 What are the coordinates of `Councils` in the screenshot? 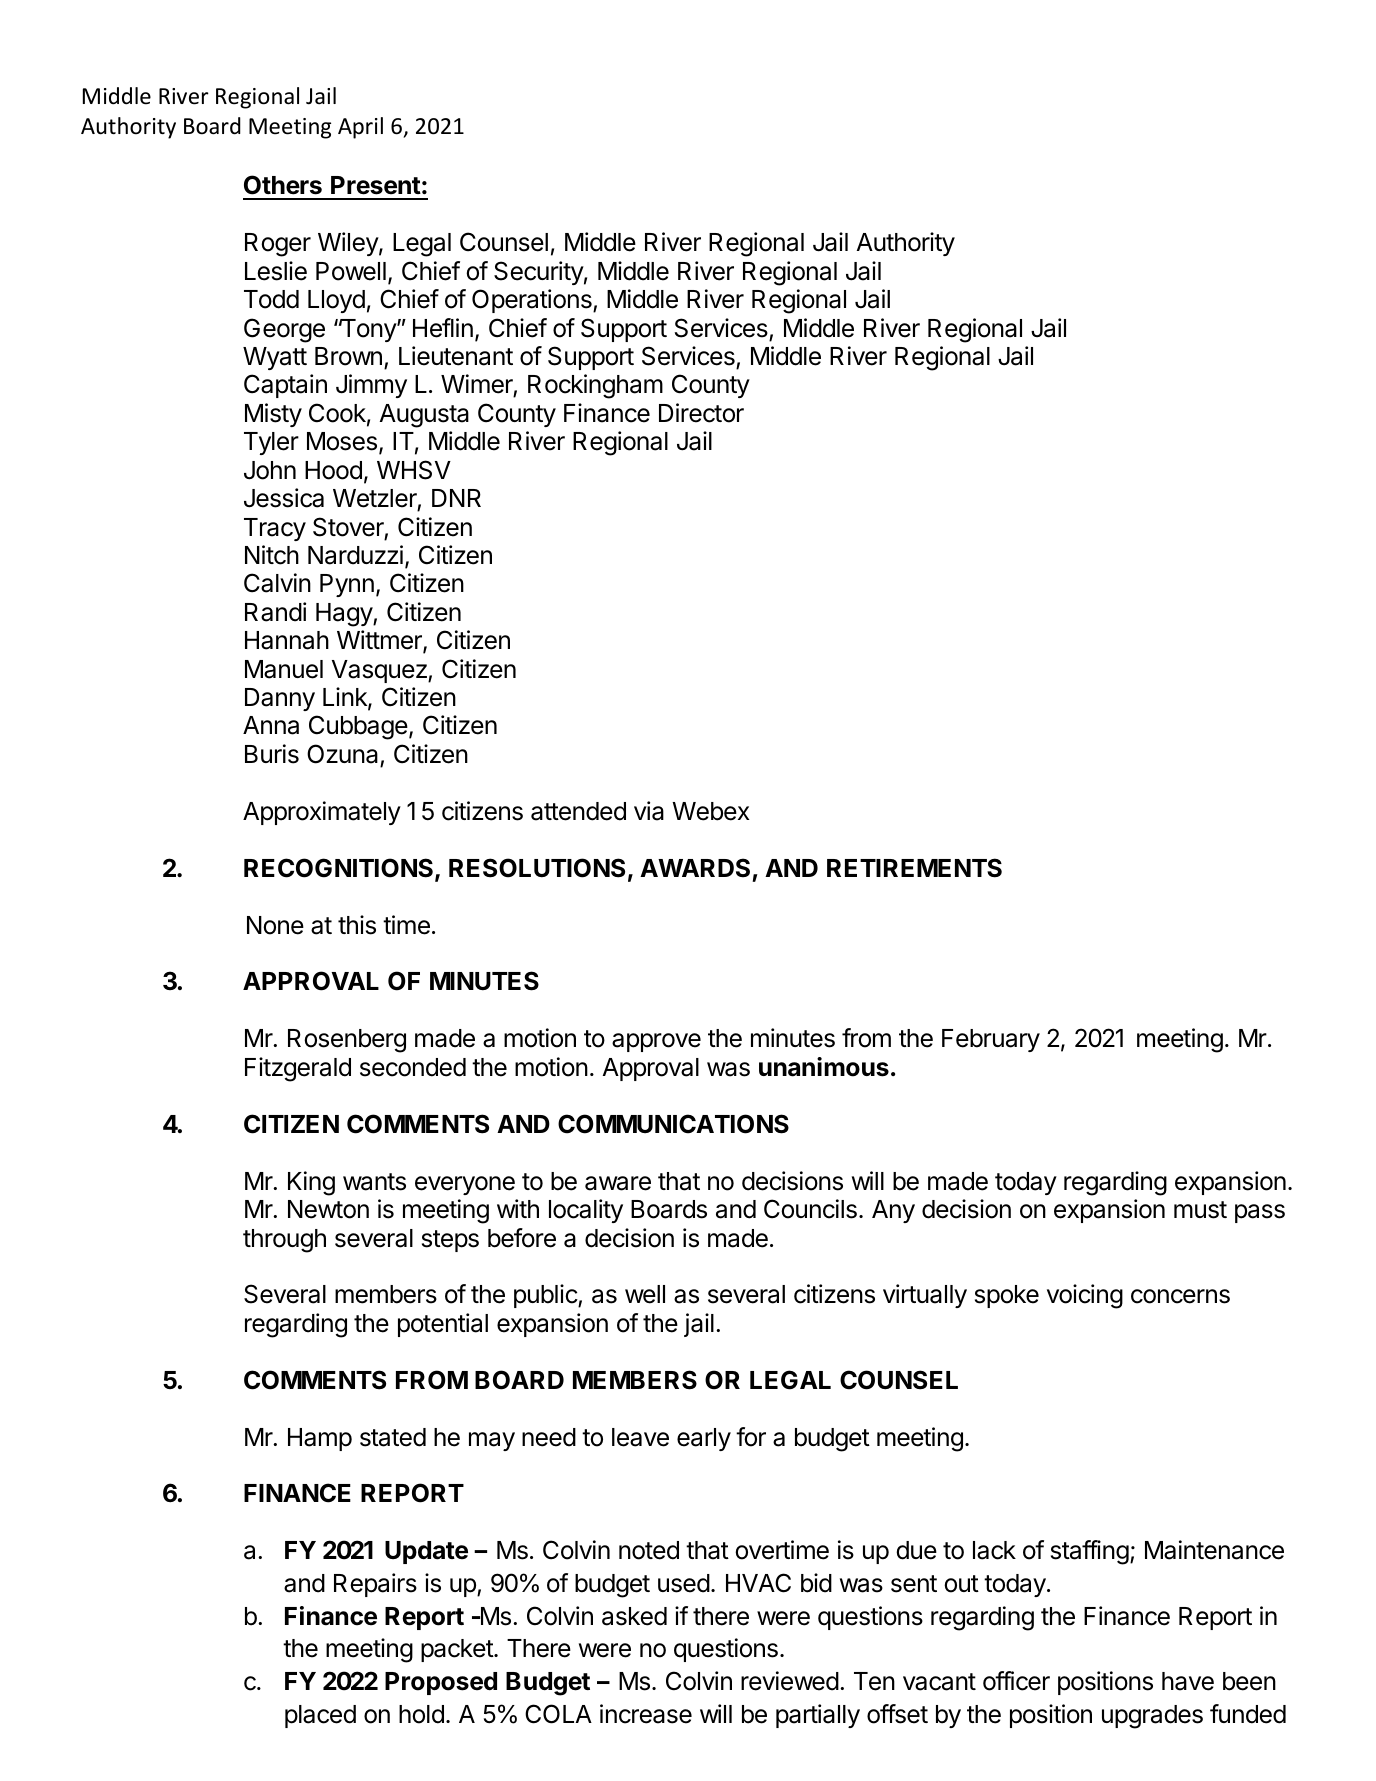 It's located at (810, 1209).
